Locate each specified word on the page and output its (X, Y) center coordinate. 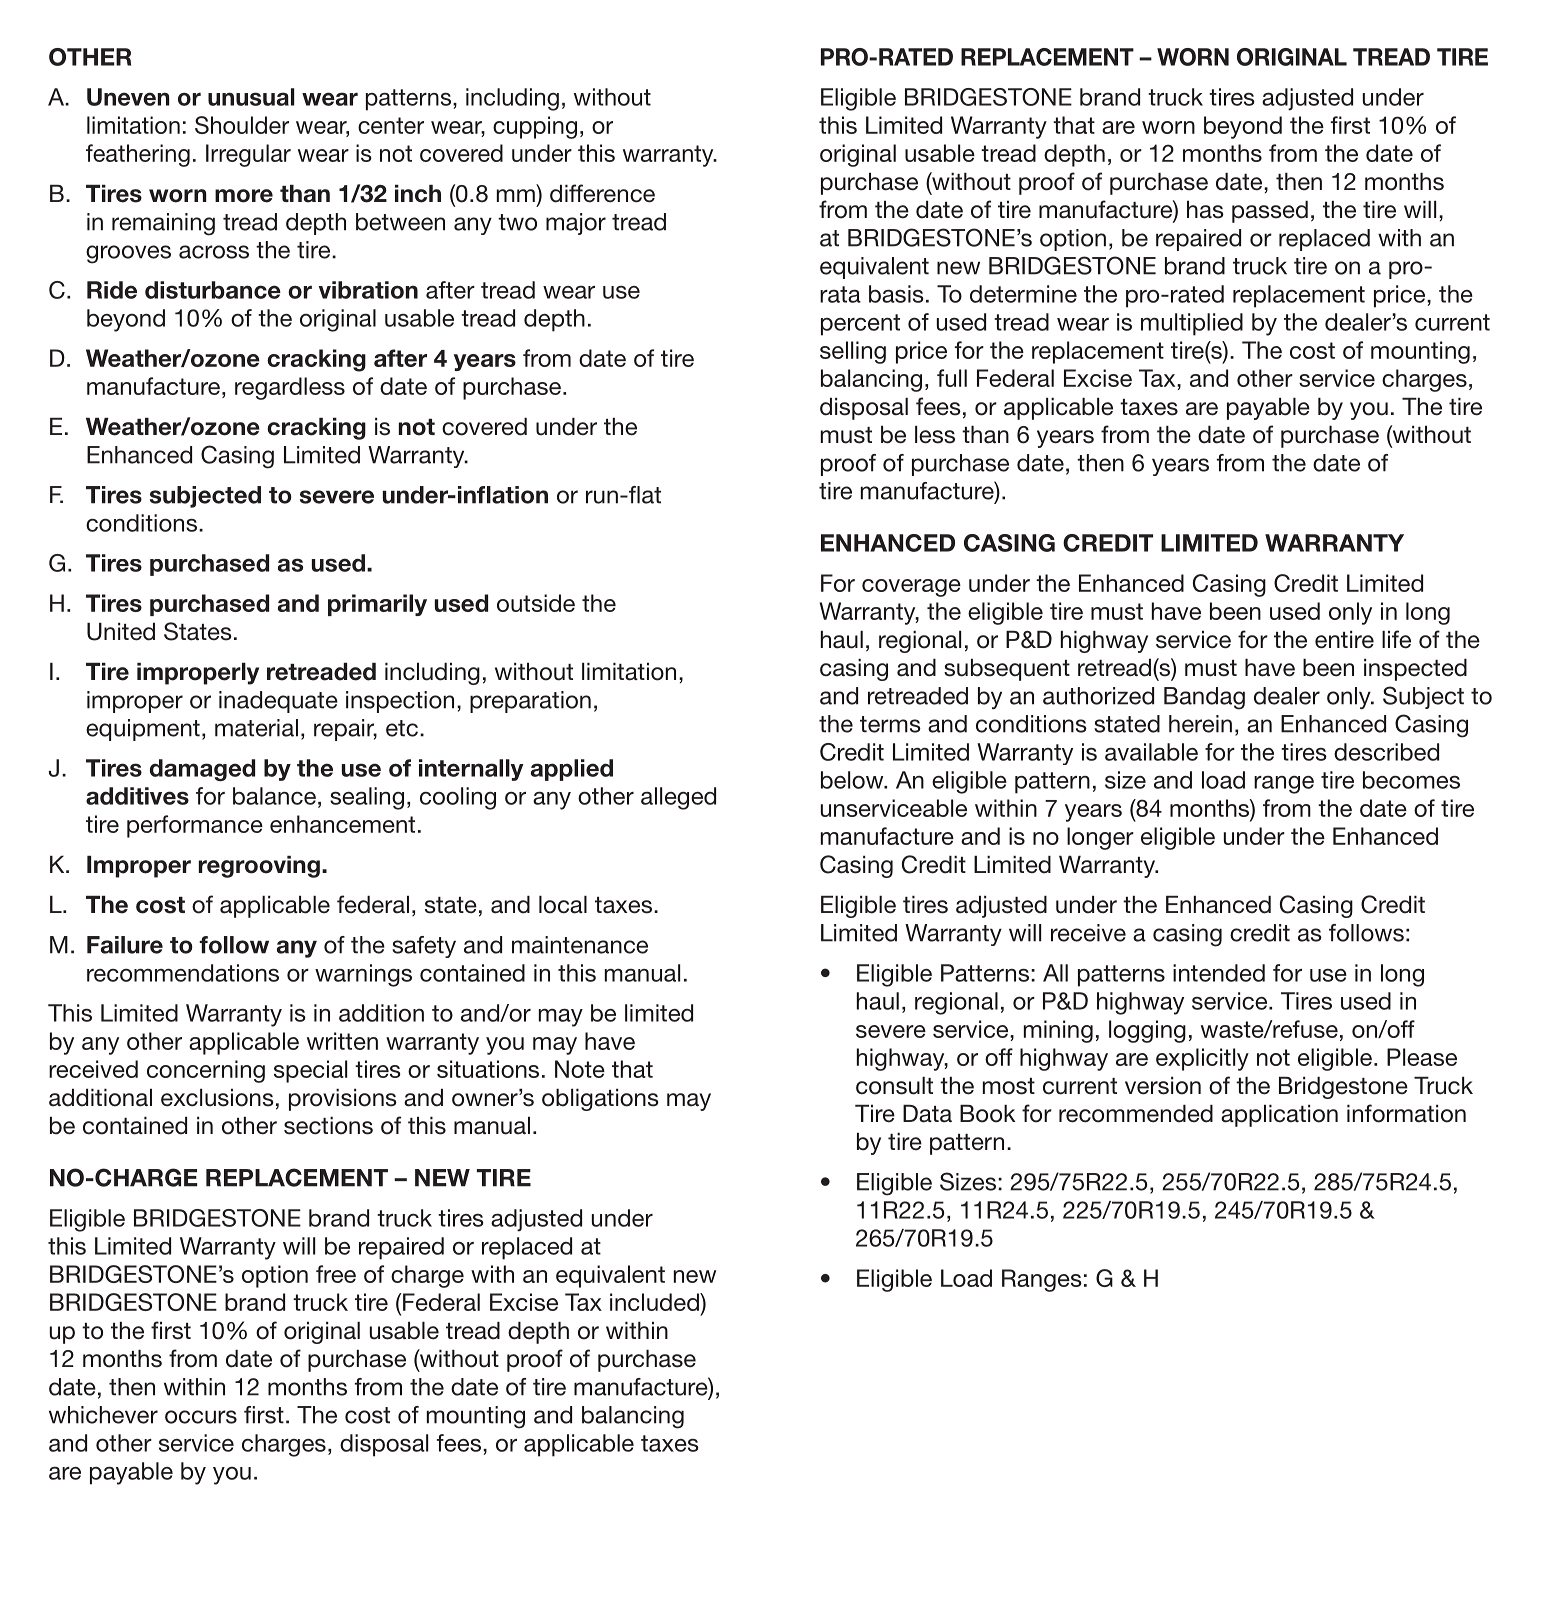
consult (894, 1086)
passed (1270, 212)
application (1279, 1116)
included (655, 1302)
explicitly (1202, 1059)
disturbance (213, 290)
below (853, 780)
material (256, 728)
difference (602, 193)
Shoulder (242, 125)
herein (1200, 724)
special (310, 1071)
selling (853, 352)
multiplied (1192, 324)
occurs (201, 1417)
